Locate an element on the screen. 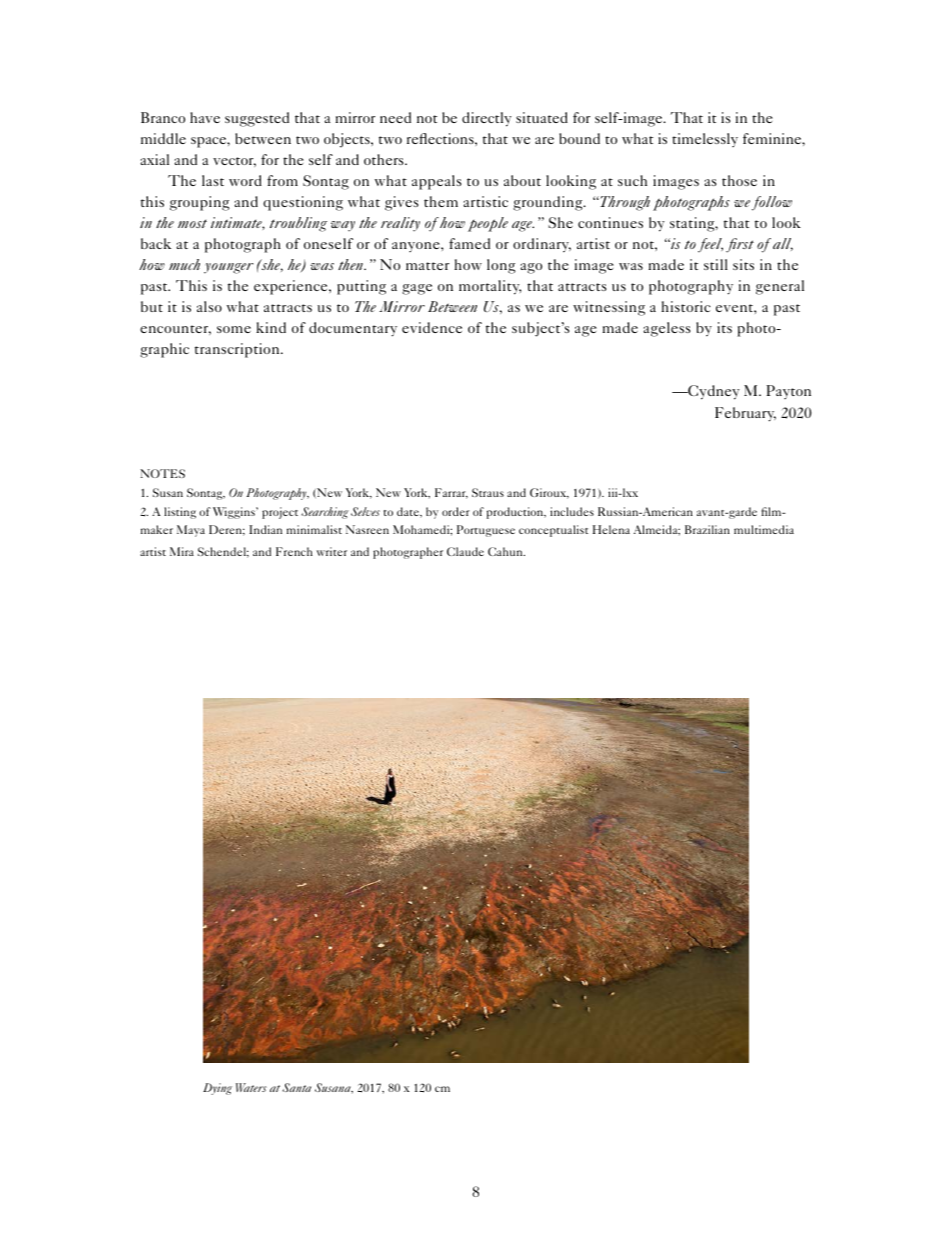  Mira is located at coordinates (182, 551).
